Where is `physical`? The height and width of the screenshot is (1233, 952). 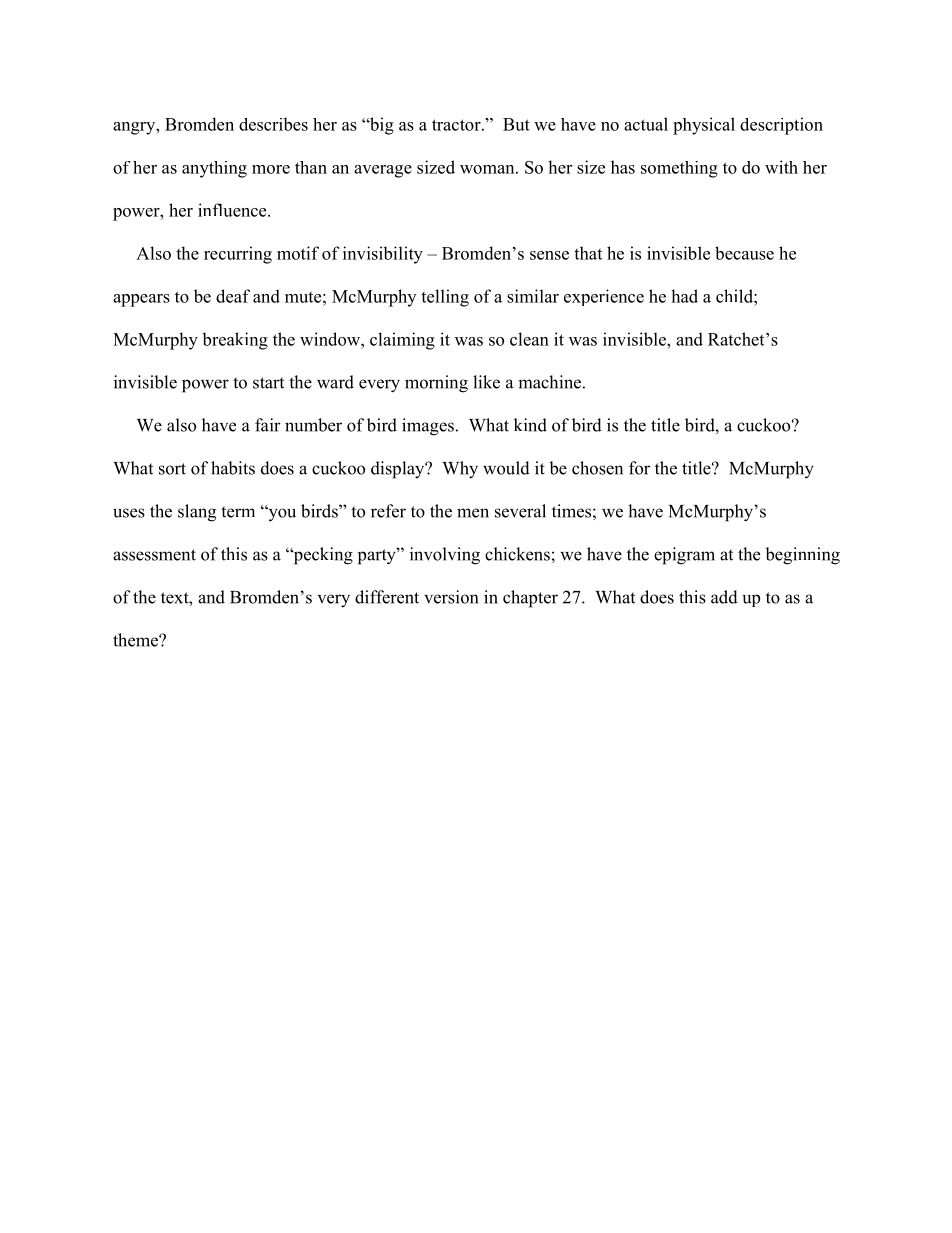 physical is located at coordinates (704, 126).
